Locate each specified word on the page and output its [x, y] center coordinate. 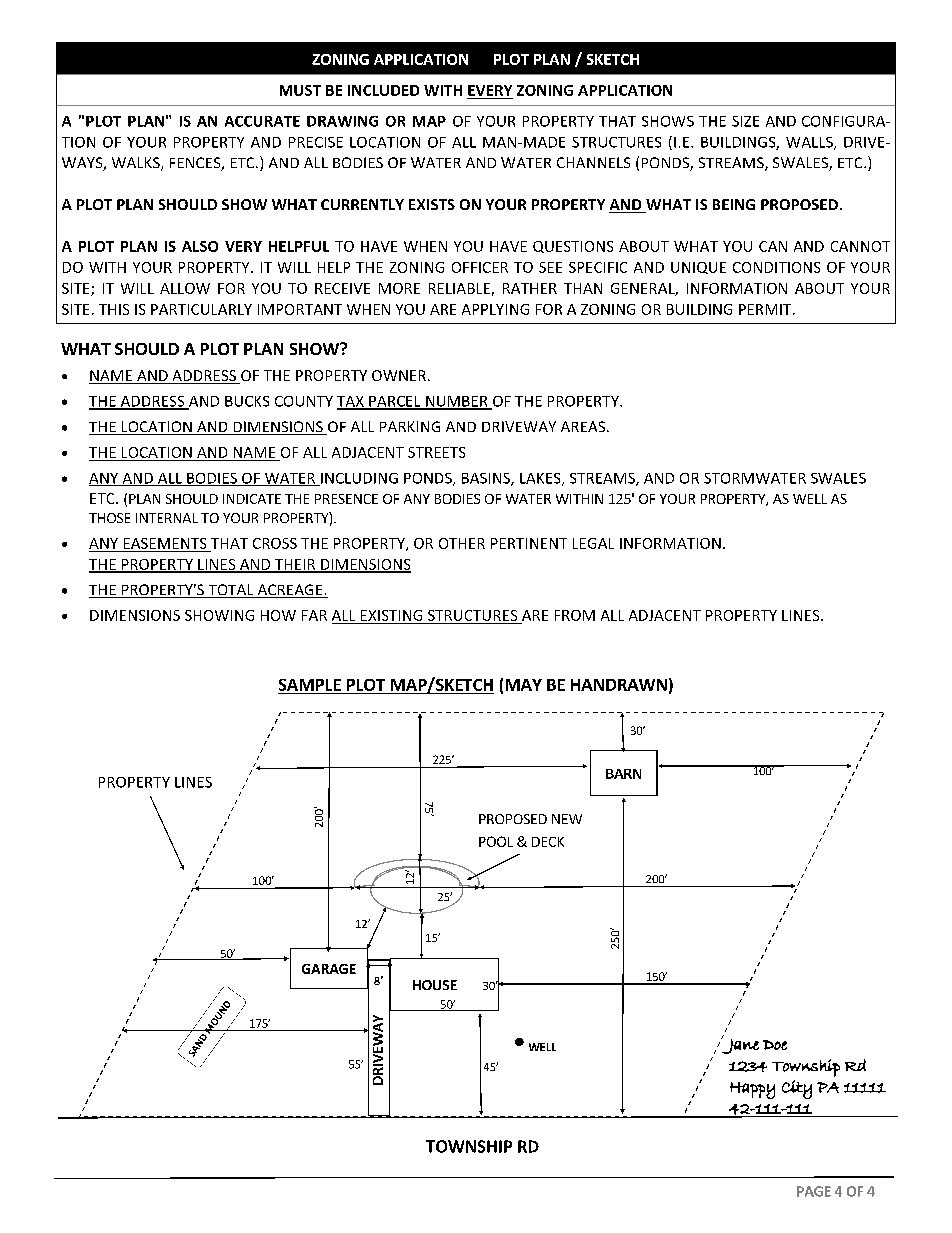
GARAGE [329, 969]
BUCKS [247, 401]
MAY [524, 685]
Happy [752, 1090]
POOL [496, 841]
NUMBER [457, 402]
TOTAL [231, 591]
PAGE [814, 1191]
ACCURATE [262, 121]
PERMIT [766, 309]
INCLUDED [383, 90]
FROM [575, 615]
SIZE [745, 121]
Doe [775, 1045]
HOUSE [435, 985]
